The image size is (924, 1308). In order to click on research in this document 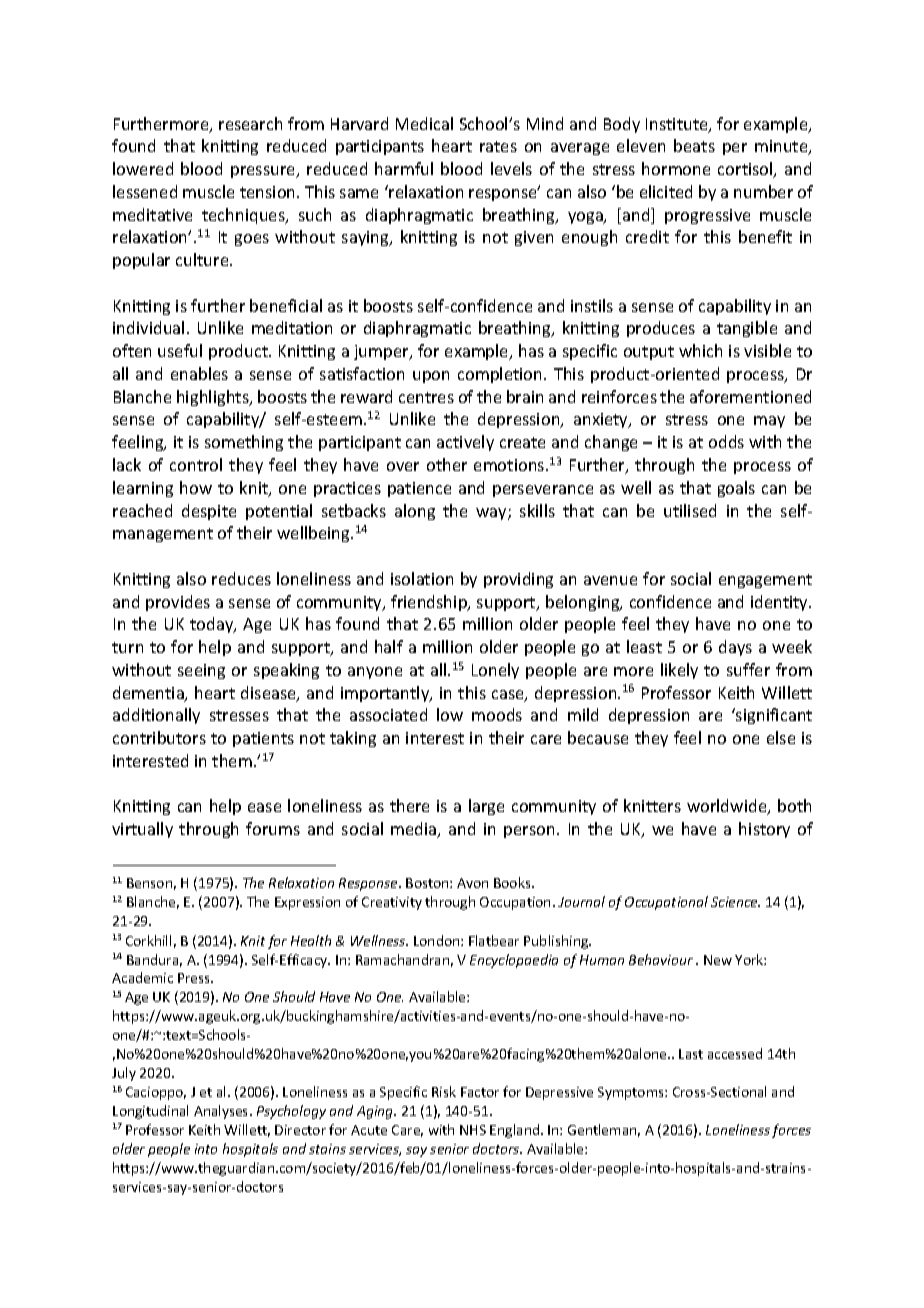, I will do `click(250, 123)`.
